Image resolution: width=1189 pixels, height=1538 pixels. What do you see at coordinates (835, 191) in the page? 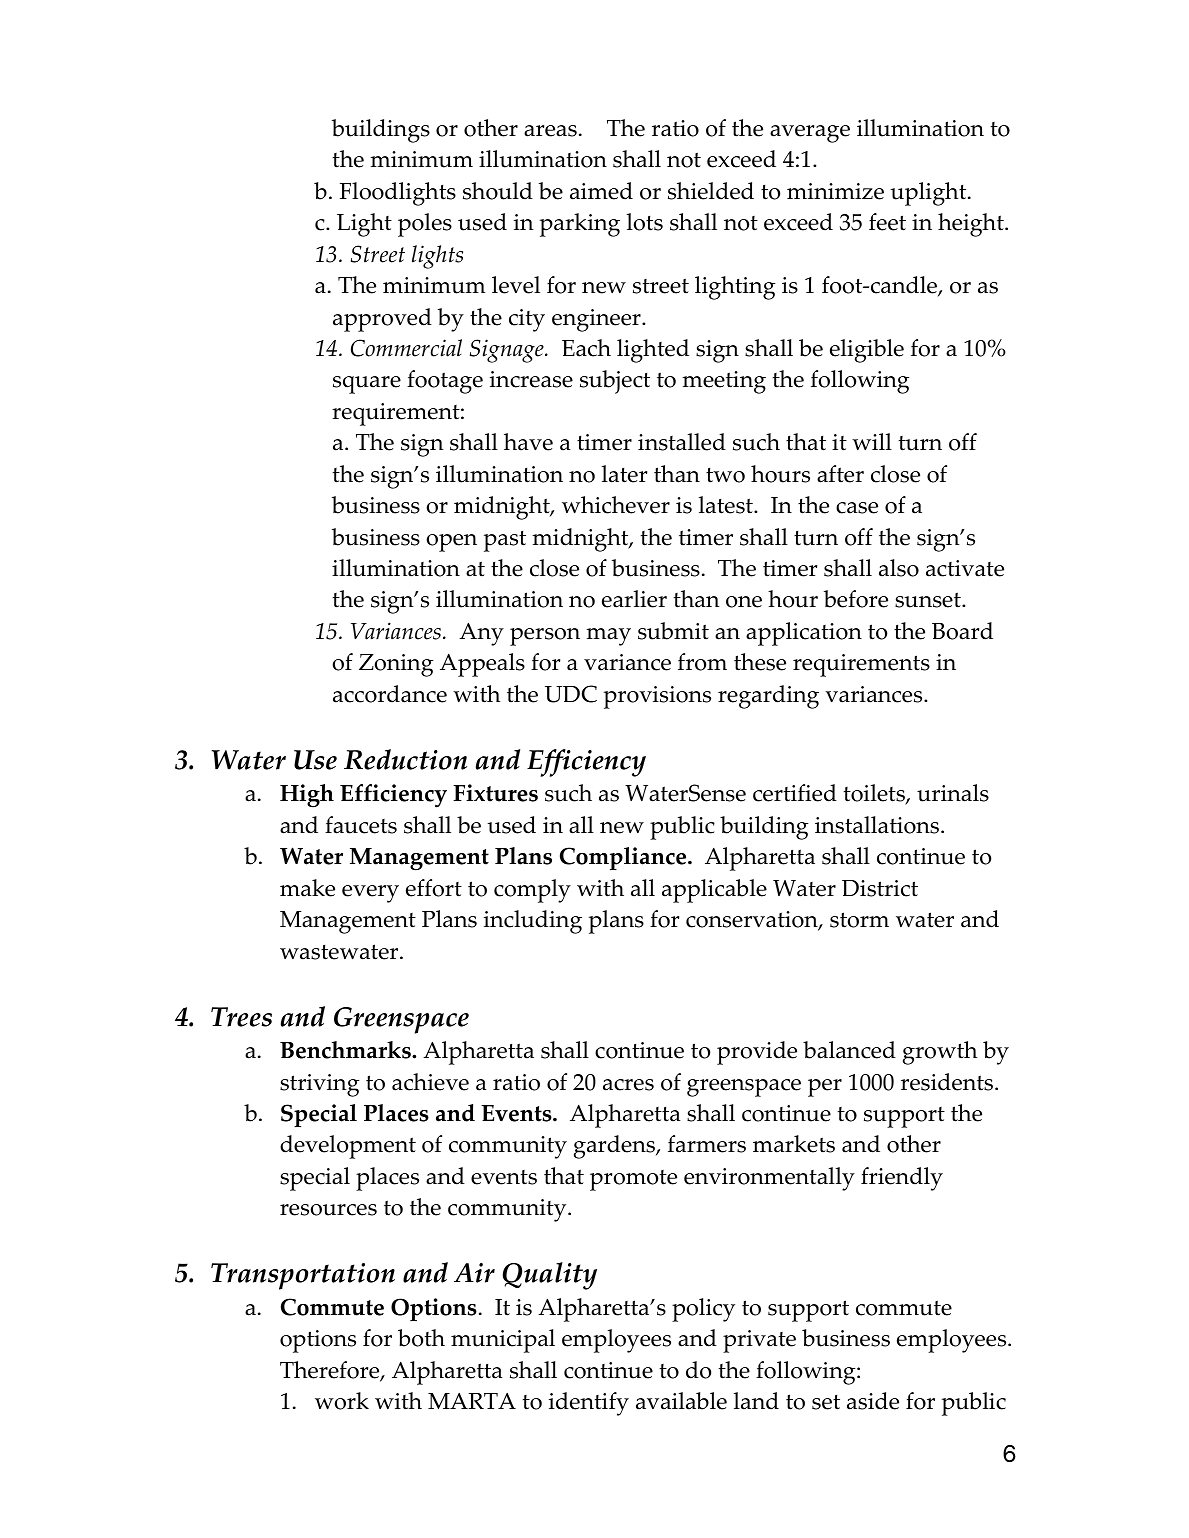
I see `minimize` at bounding box center [835, 191].
